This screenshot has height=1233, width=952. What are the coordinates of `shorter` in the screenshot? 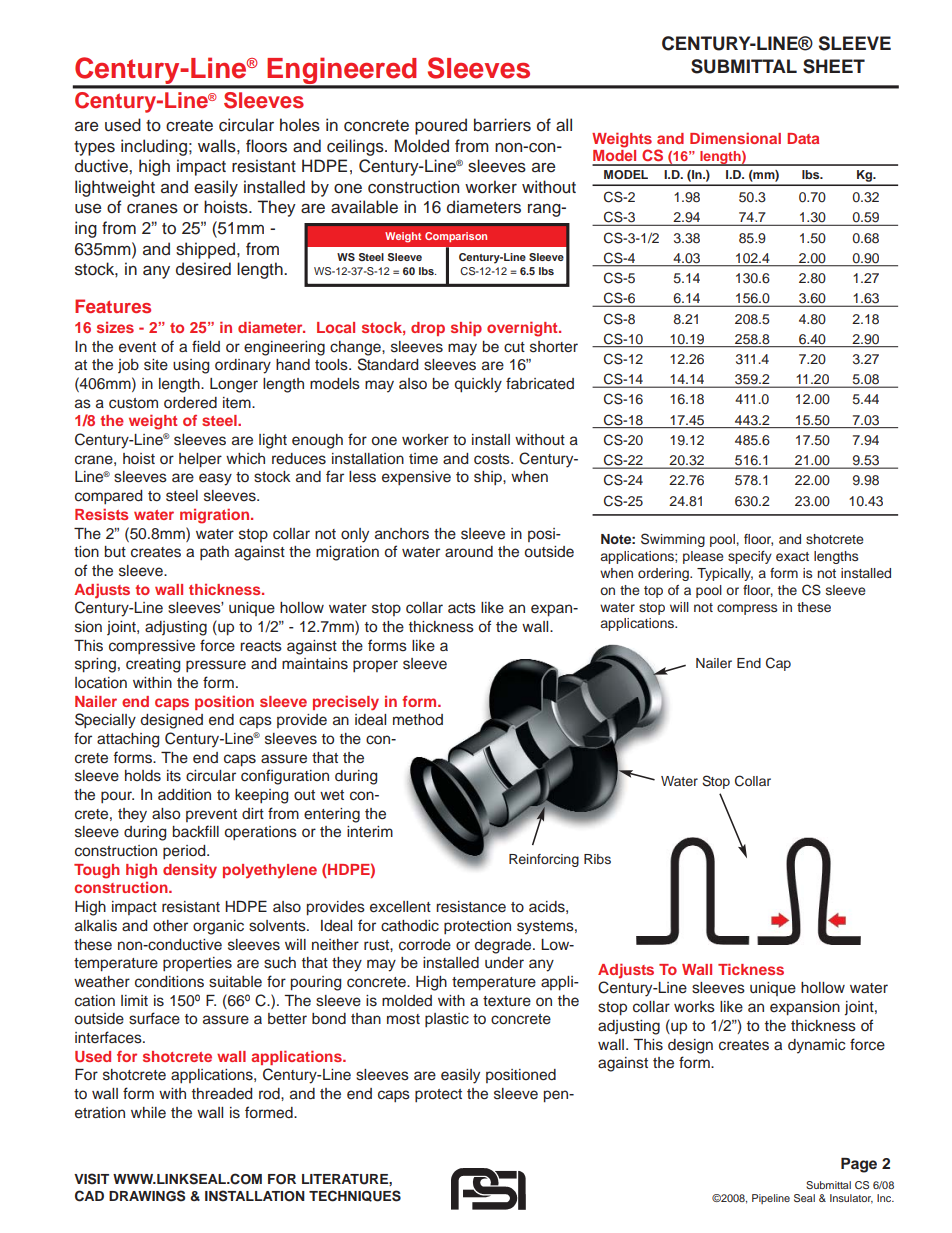 It's located at (554, 347).
